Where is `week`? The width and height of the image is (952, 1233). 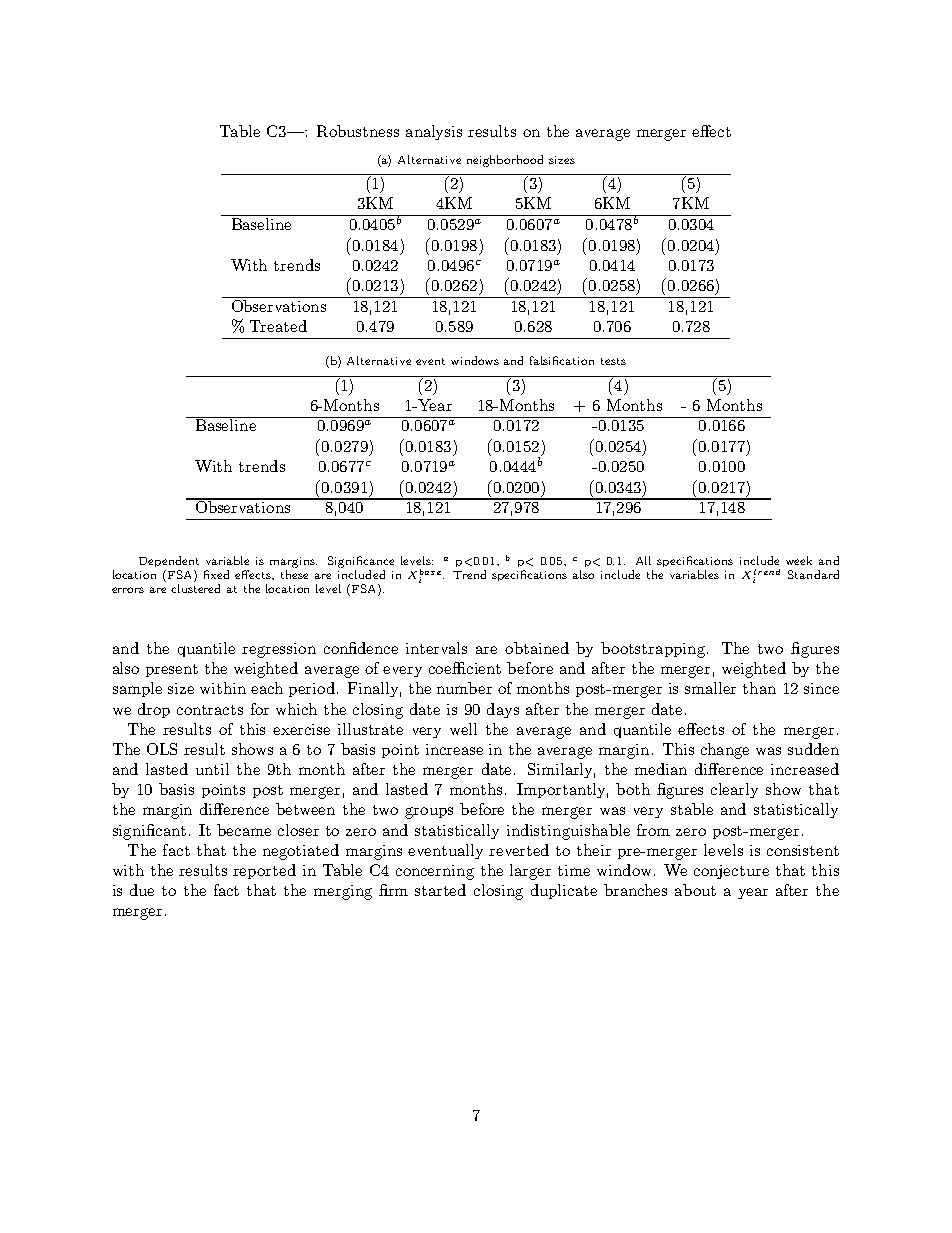 week is located at coordinates (799, 560).
